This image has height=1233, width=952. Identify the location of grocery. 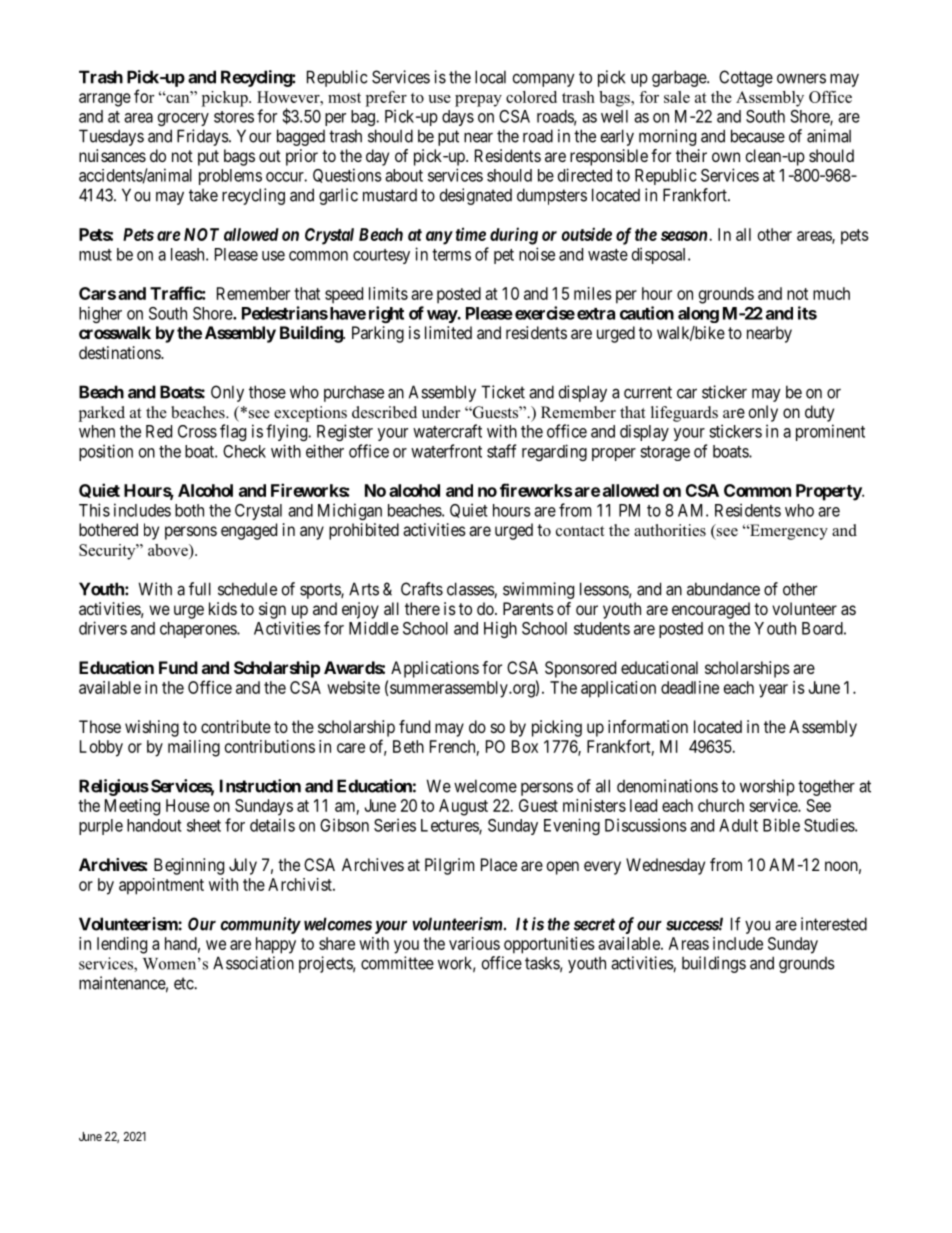
(183, 119).
